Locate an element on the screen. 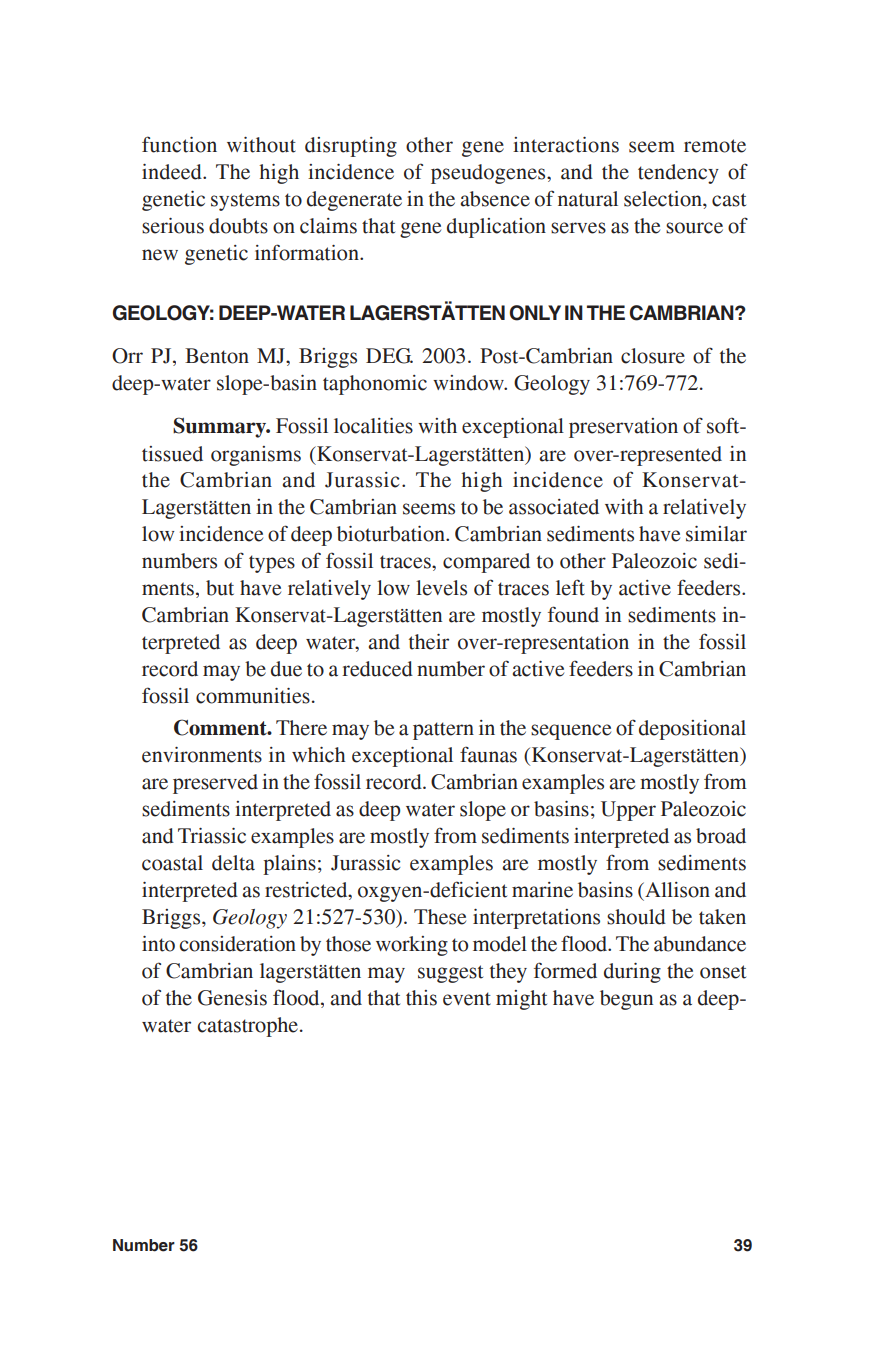  window is located at coordinates (469, 383).
